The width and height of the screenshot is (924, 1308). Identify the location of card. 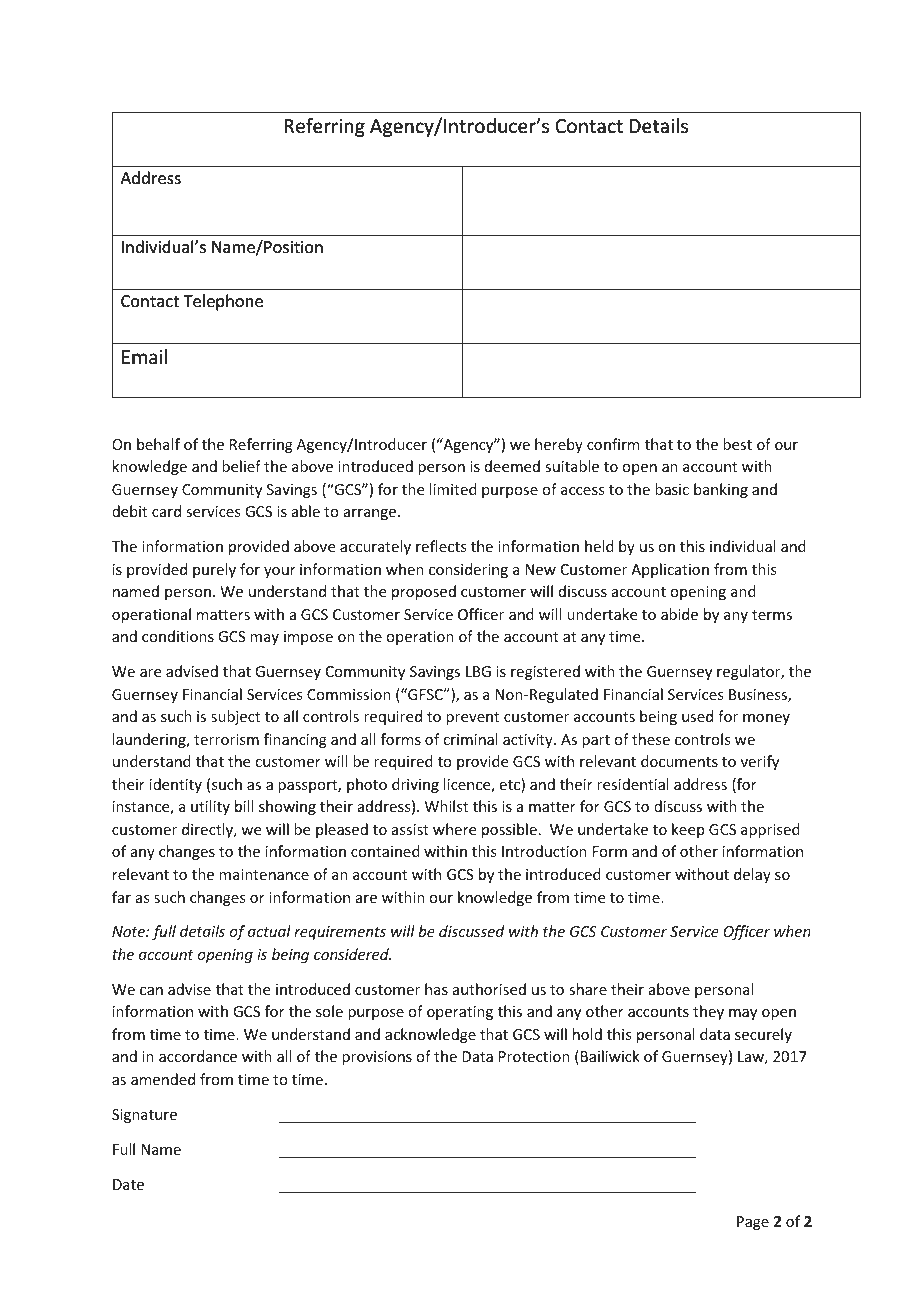
(166, 511).
